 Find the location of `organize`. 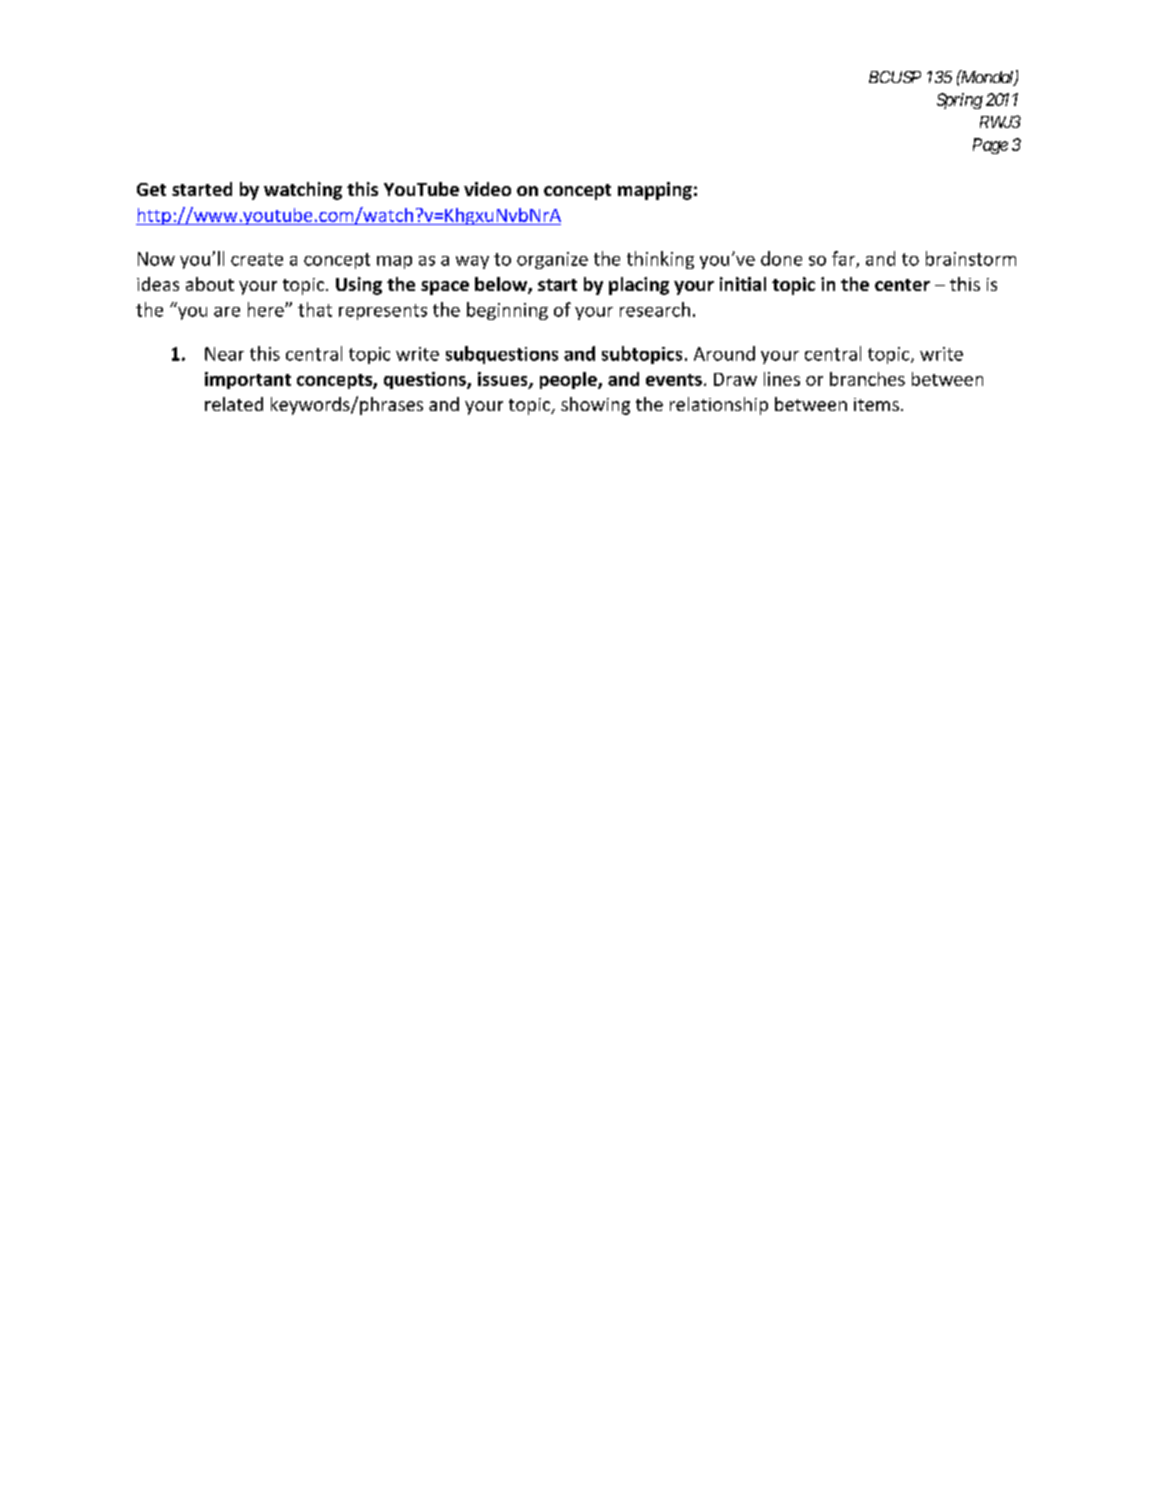

organize is located at coordinates (552, 260).
